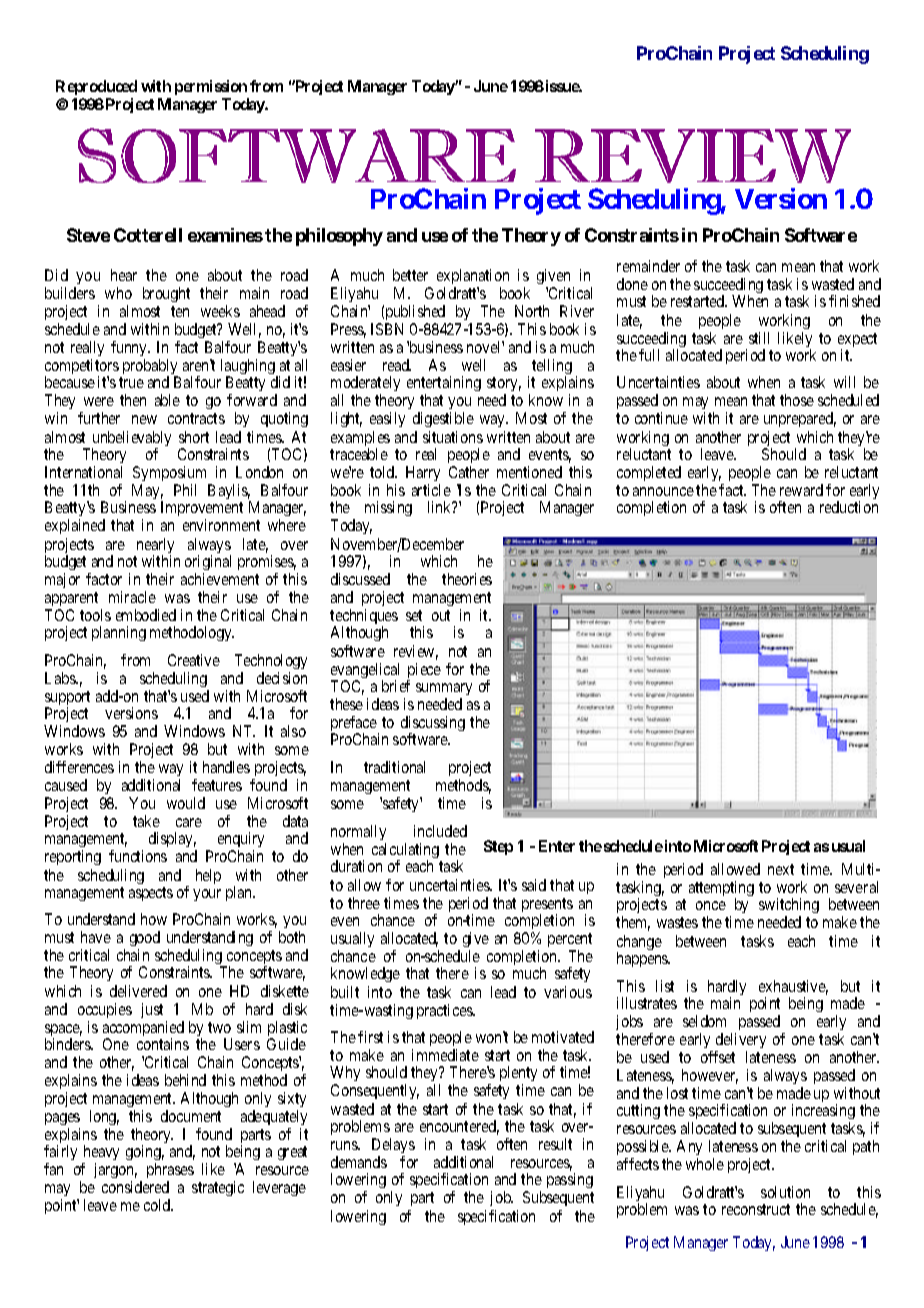  I want to click on better, so click(410, 275).
